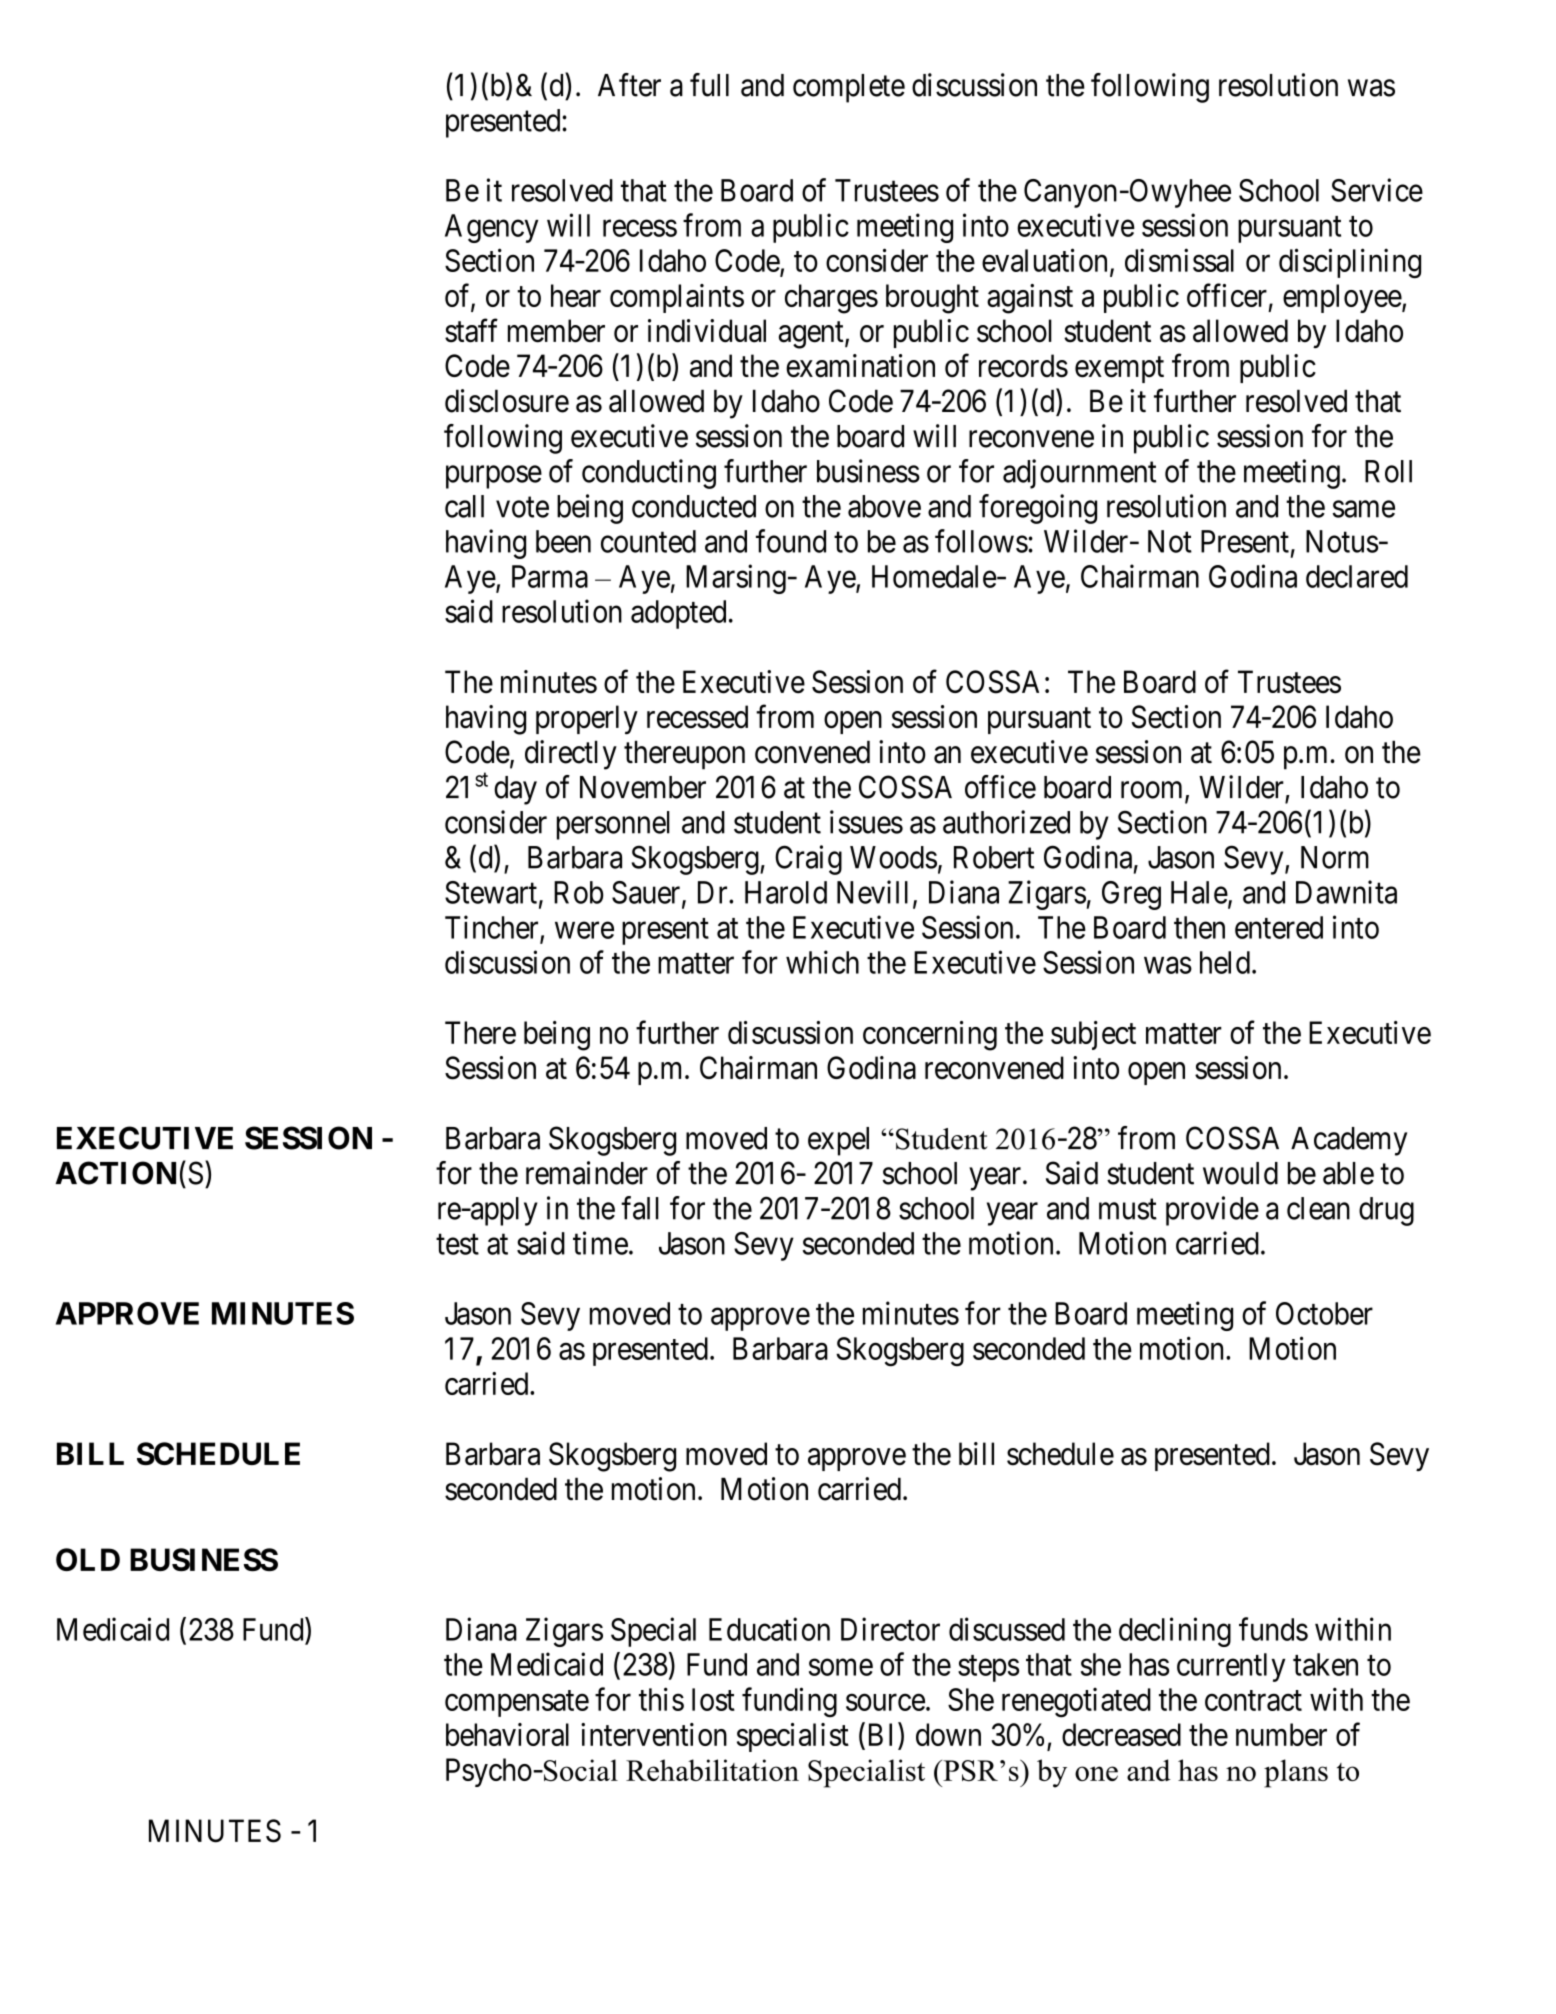  Describe the element at coordinates (1281, 1734) in the screenshot. I see `number` at that location.
